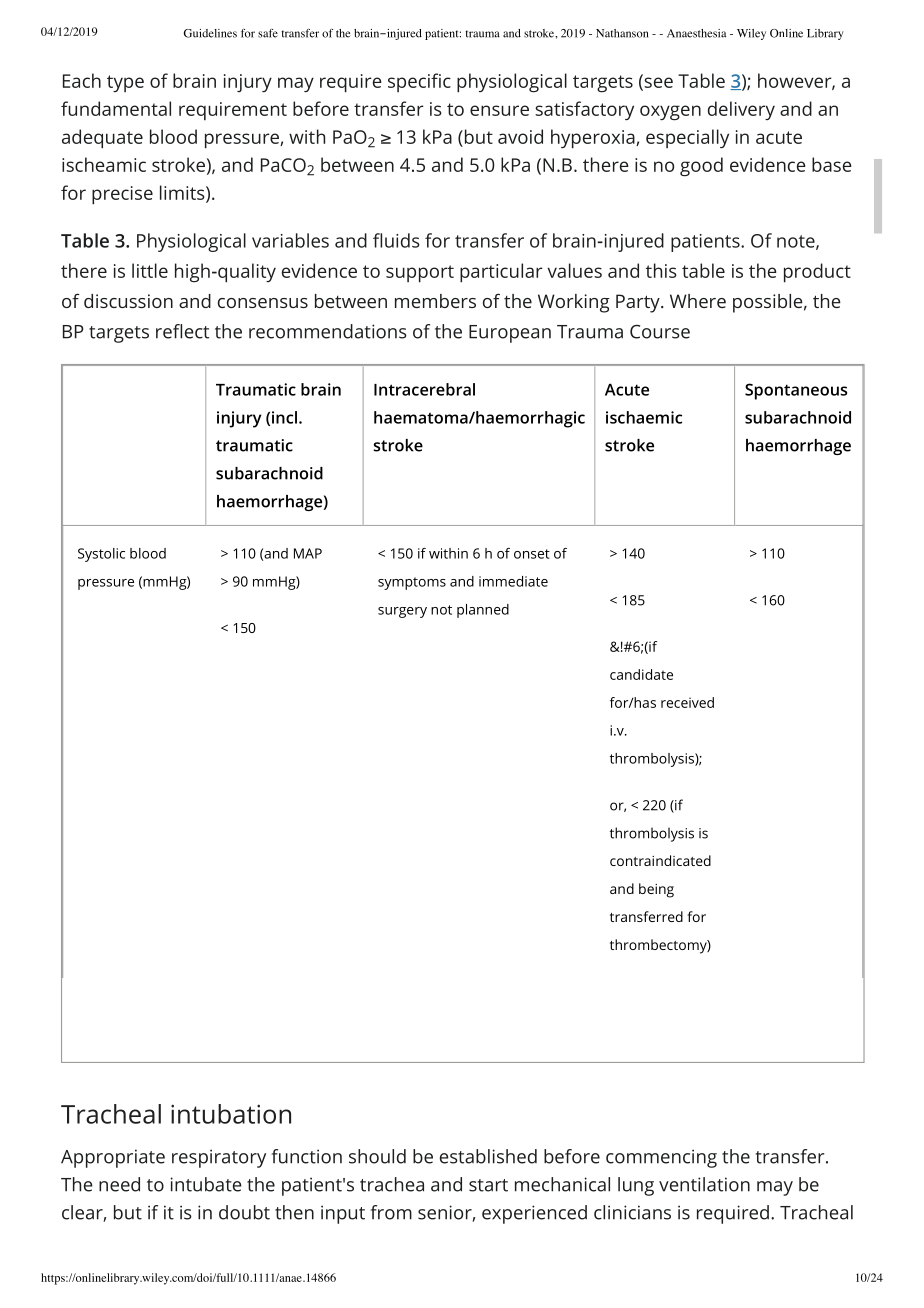 The height and width of the image is (1308, 924). Describe the element at coordinates (125, 83) in the image. I see `type` at that location.
